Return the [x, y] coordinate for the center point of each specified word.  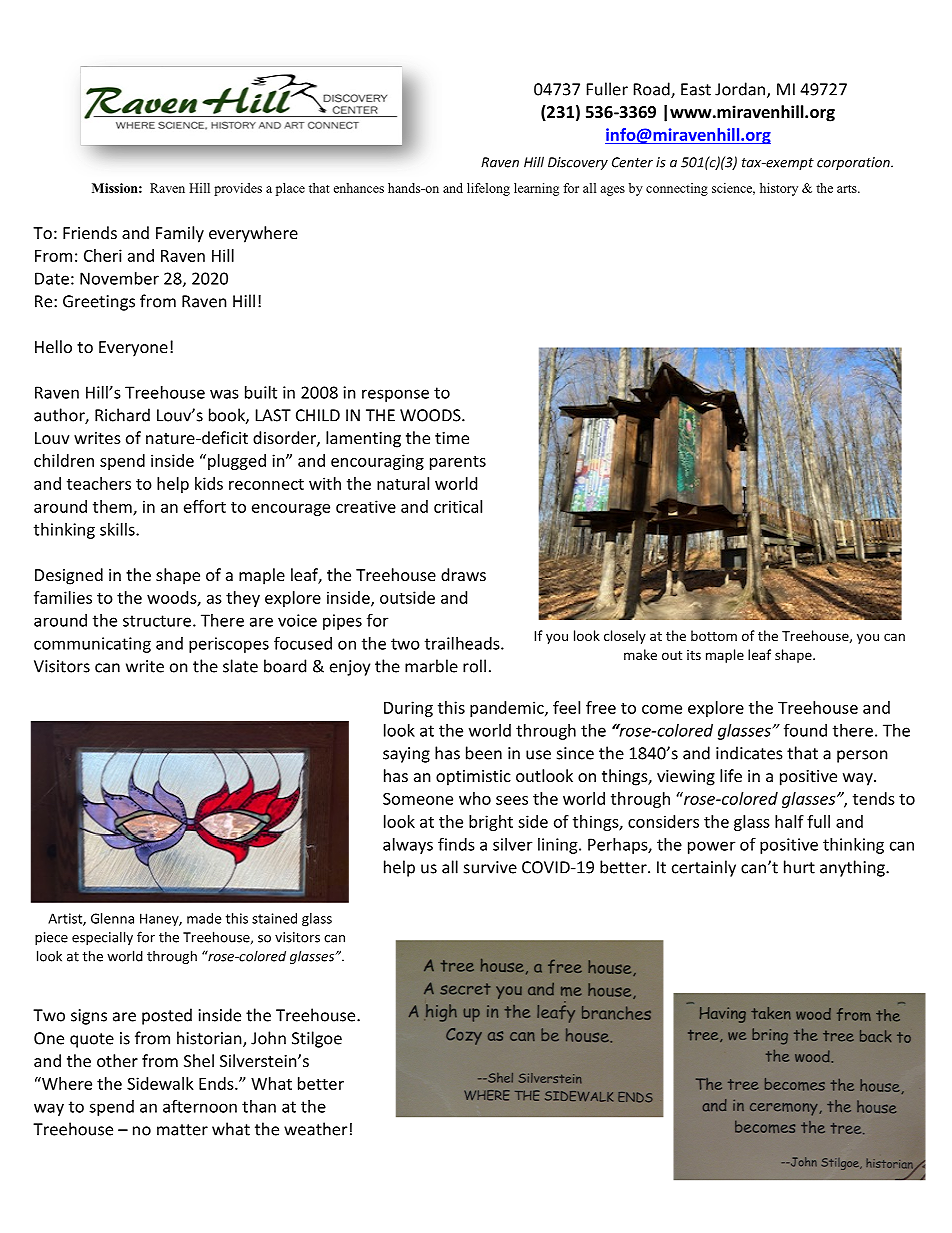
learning [536, 189]
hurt [799, 867]
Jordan [740, 89]
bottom [714, 635]
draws [463, 574]
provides [238, 189]
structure [157, 621]
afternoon [200, 1106]
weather [315, 1129]
